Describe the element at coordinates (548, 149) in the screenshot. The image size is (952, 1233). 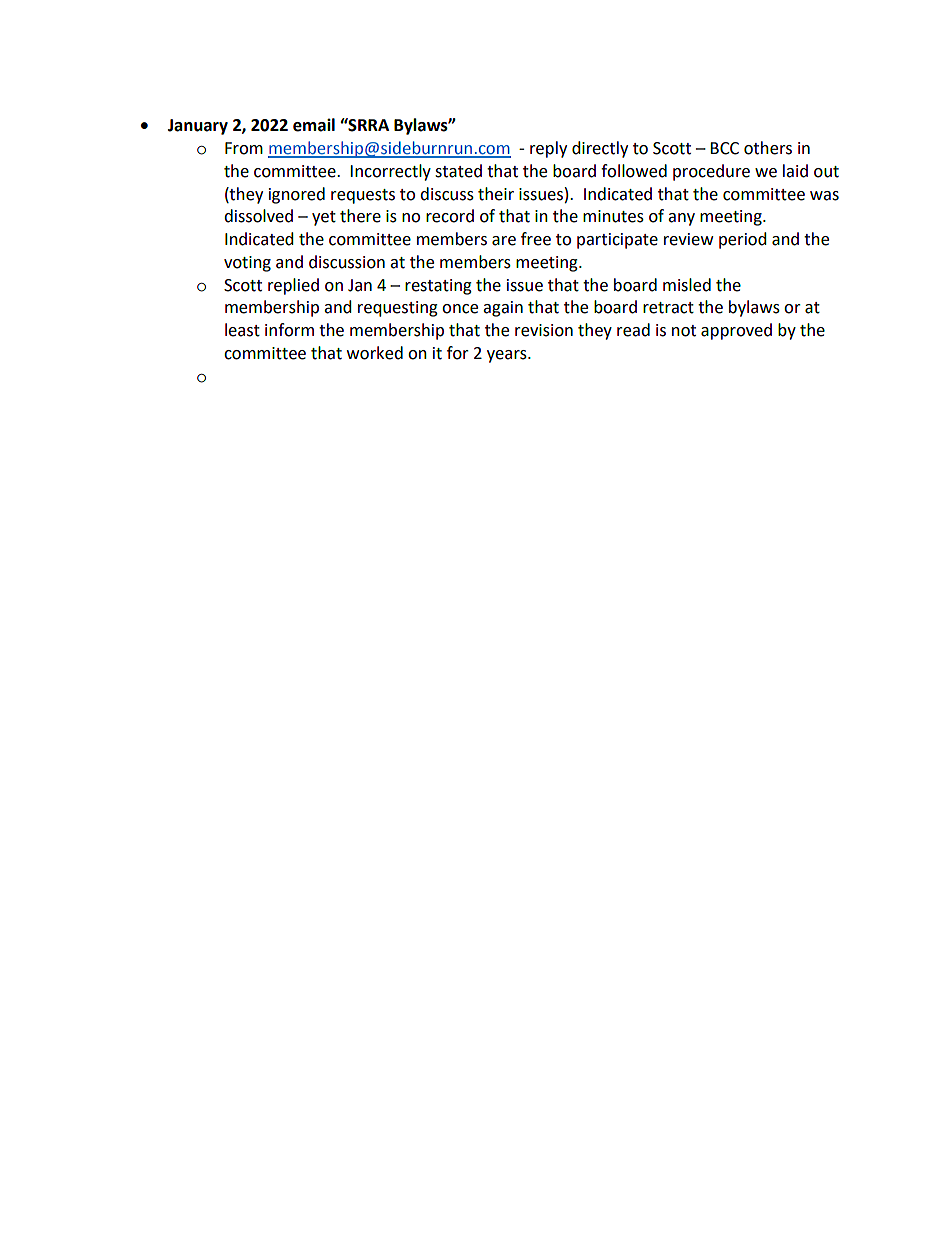
I see `reply` at that location.
